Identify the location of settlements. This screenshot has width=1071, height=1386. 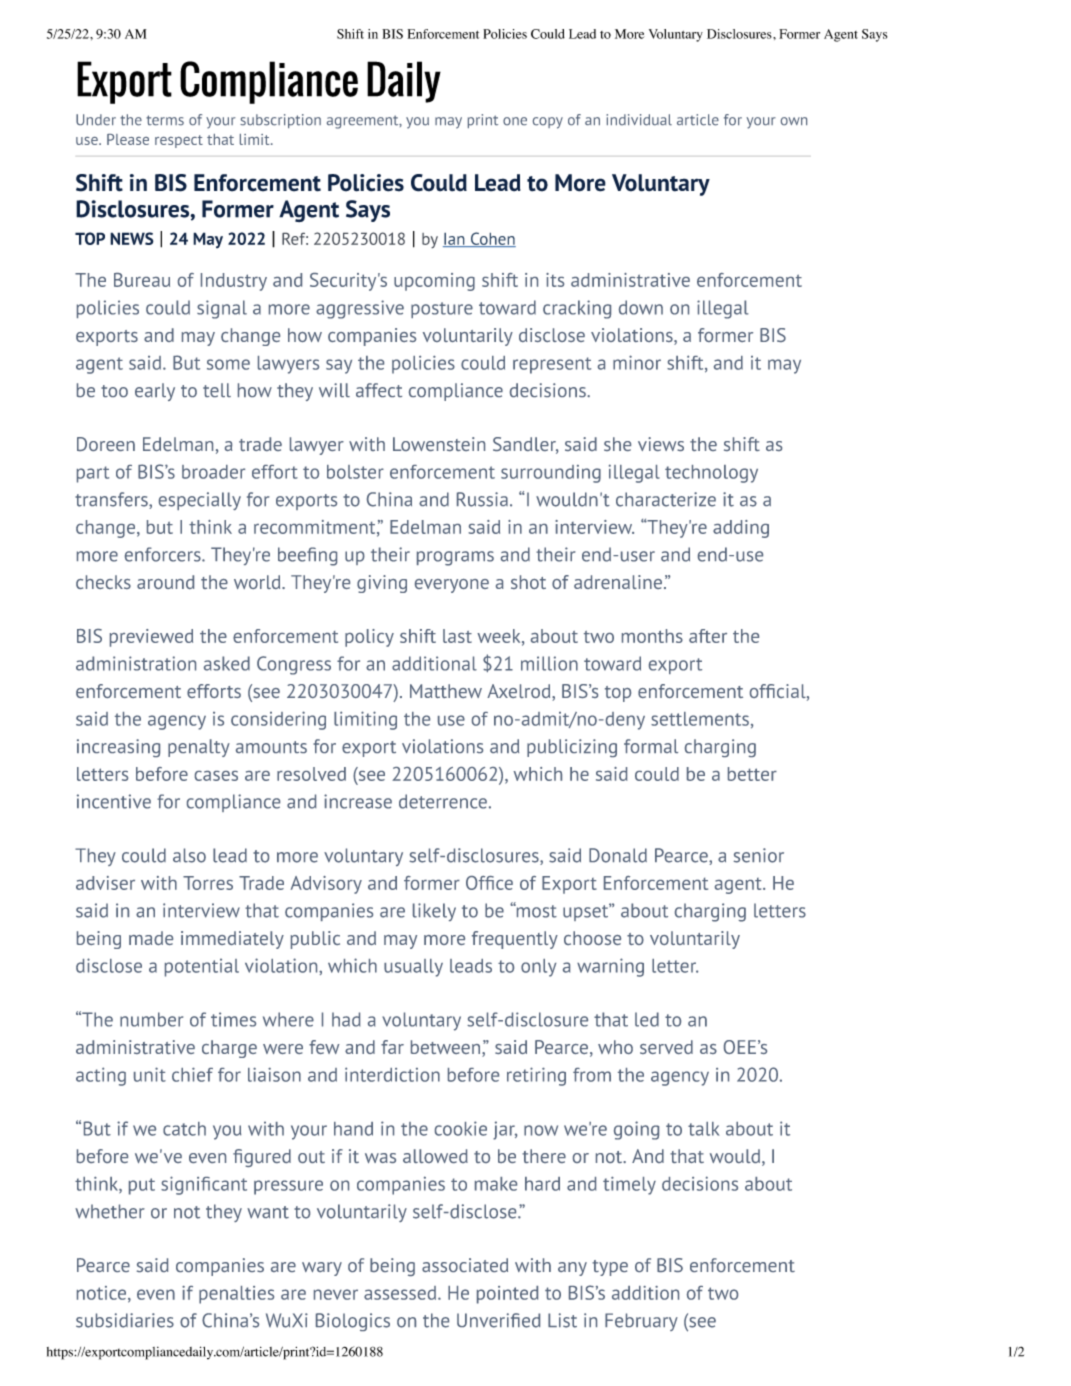
(700, 719).
